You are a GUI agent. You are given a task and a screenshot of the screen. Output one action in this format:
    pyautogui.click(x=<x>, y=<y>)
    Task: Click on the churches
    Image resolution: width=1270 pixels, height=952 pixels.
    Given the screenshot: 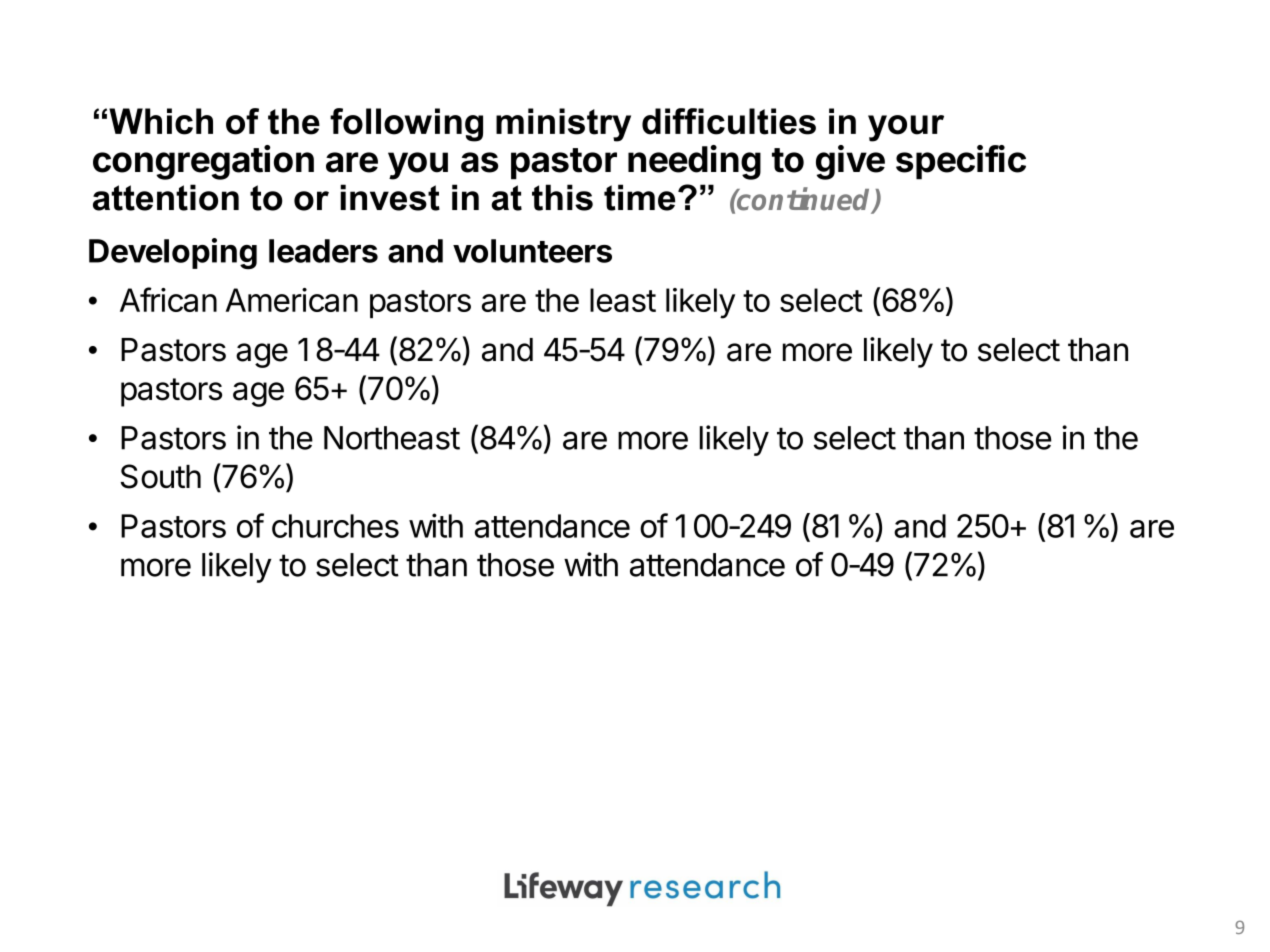 What is the action you would take?
    pyautogui.click(x=335, y=526)
